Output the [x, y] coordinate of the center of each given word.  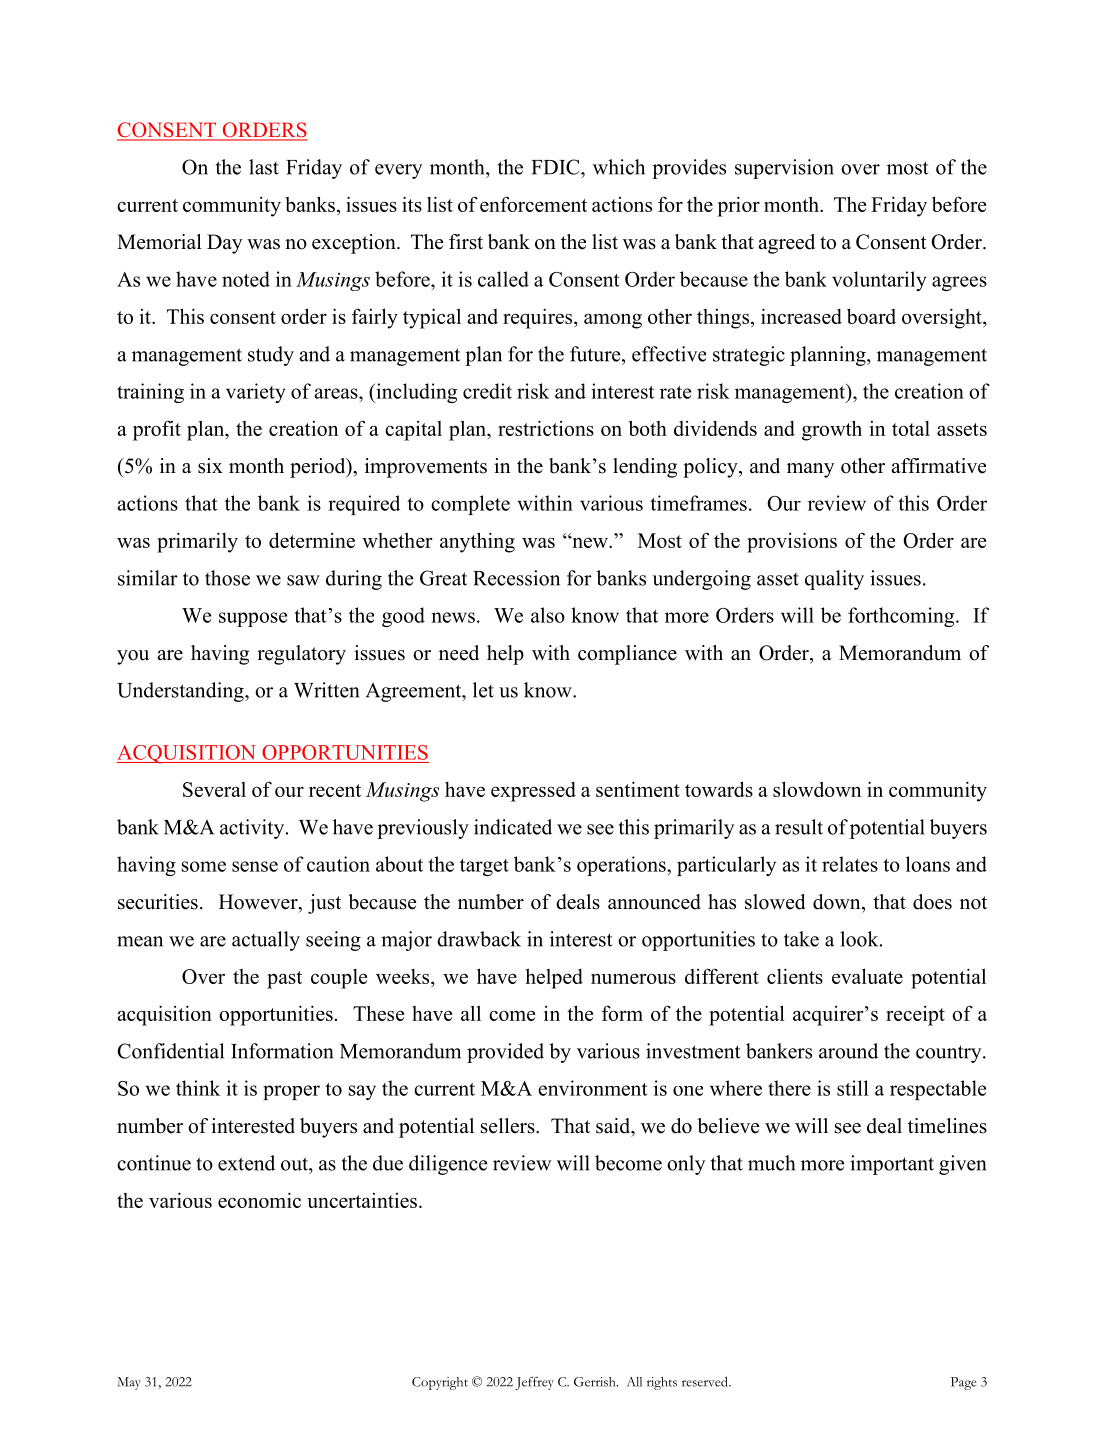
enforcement [533, 204]
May [129, 1383]
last [264, 167]
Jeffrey [534, 1383]
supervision [784, 169]
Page [963, 1383]
